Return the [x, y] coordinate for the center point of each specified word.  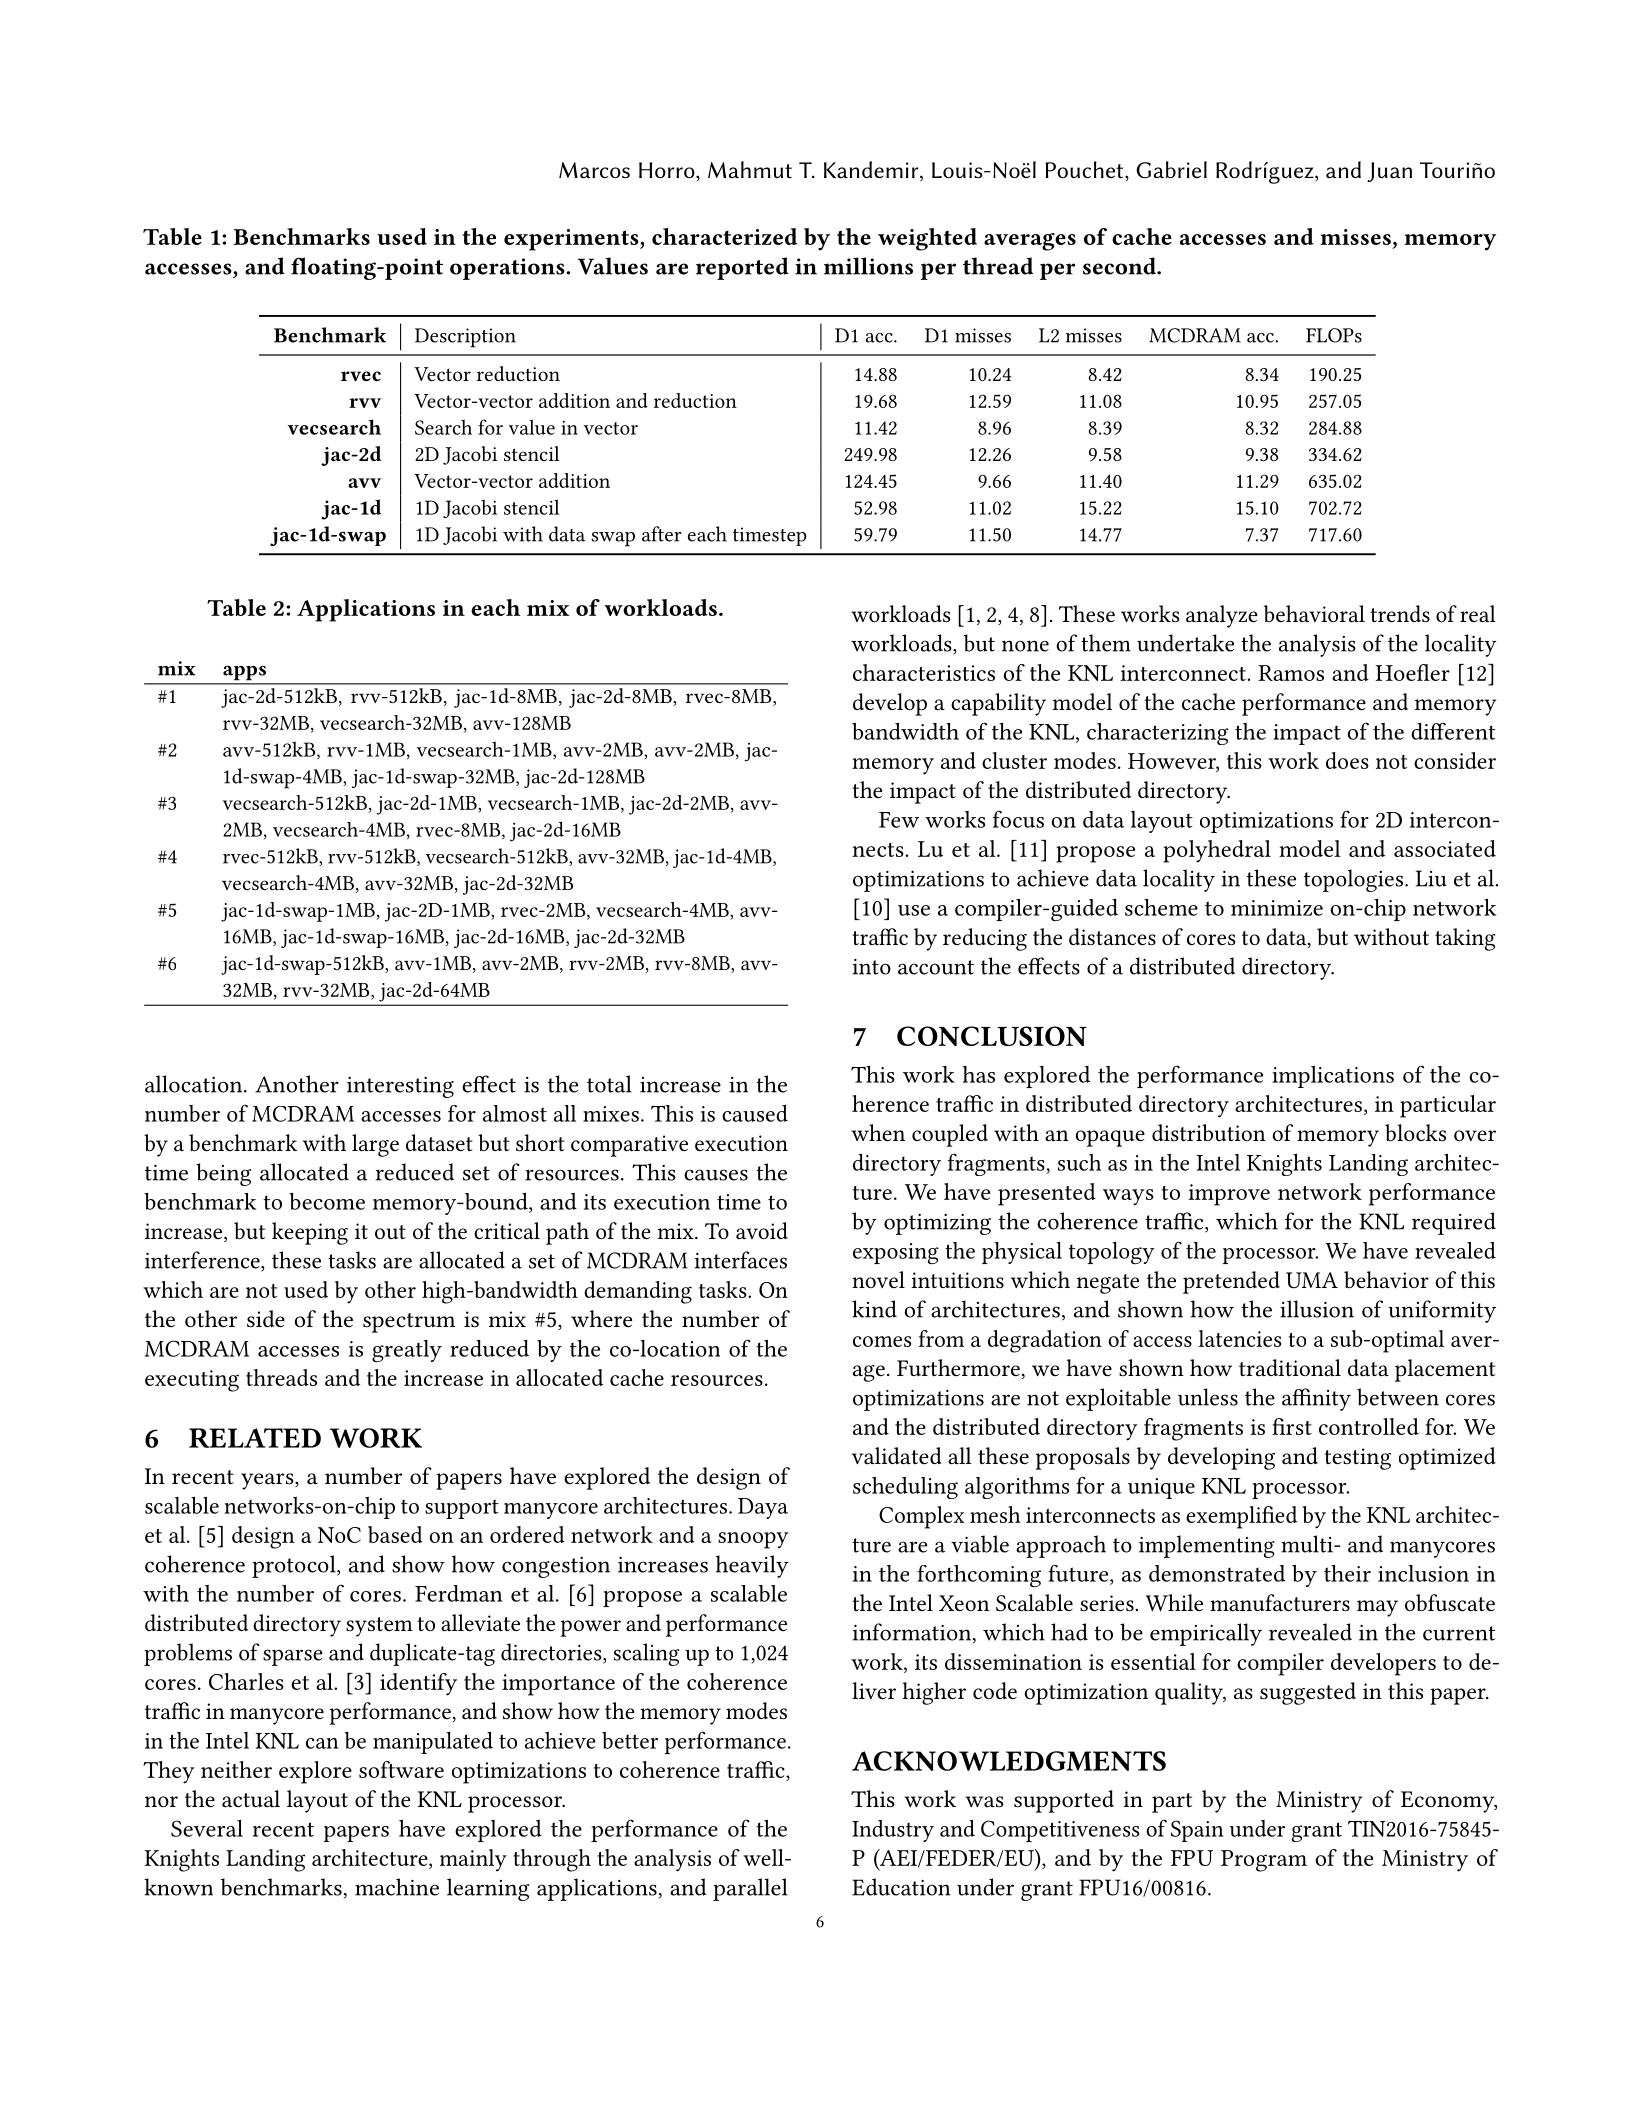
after [662, 534]
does [1347, 760]
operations [508, 269]
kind [874, 1309]
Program [1264, 1861]
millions [868, 266]
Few [899, 820]
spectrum [409, 1323]
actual [251, 1799]
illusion [1317, 1309]
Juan [1389, 172]
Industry [893, 1831]
